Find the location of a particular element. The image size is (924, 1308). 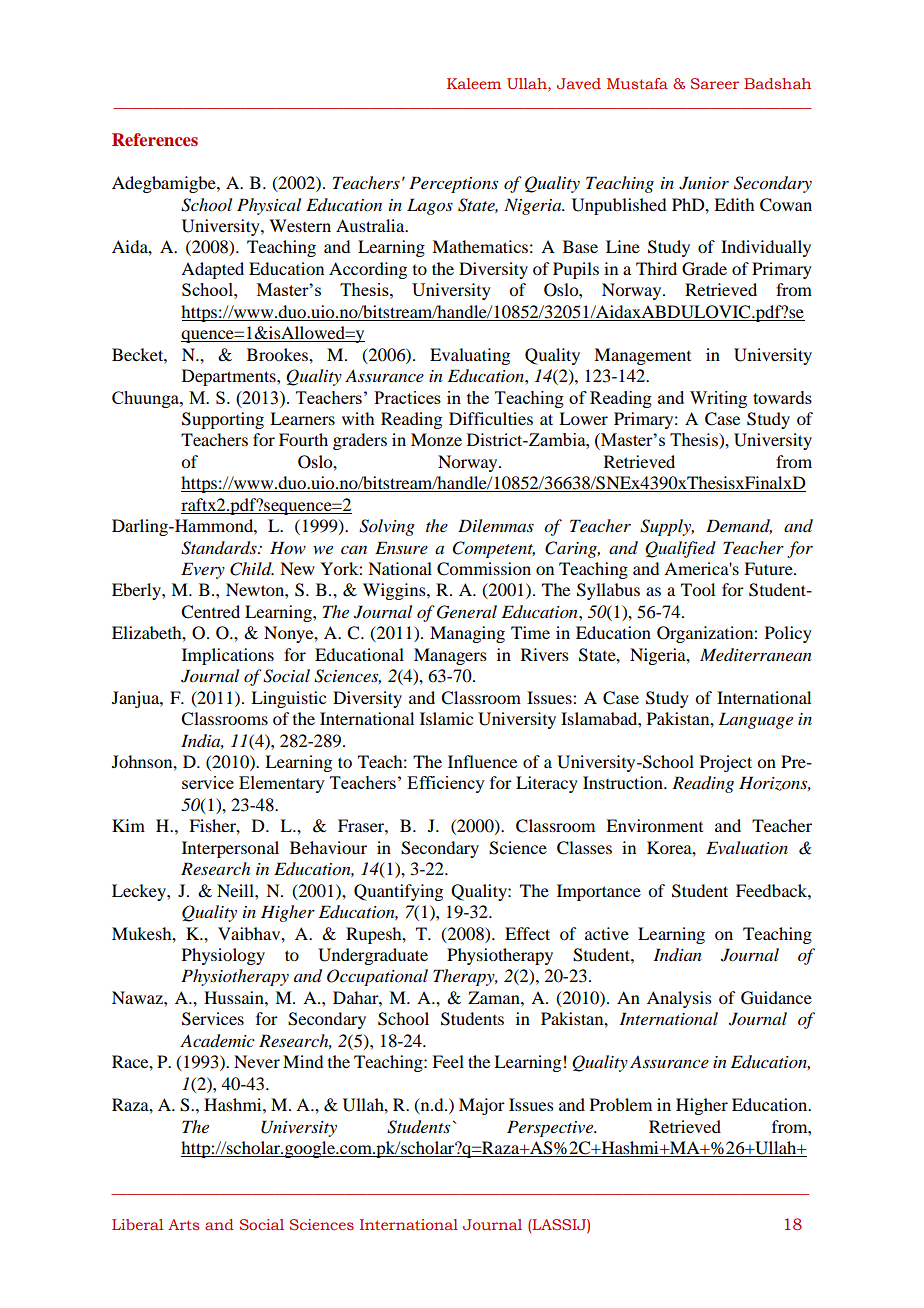

Major is located at coordinates (482, 1106).
